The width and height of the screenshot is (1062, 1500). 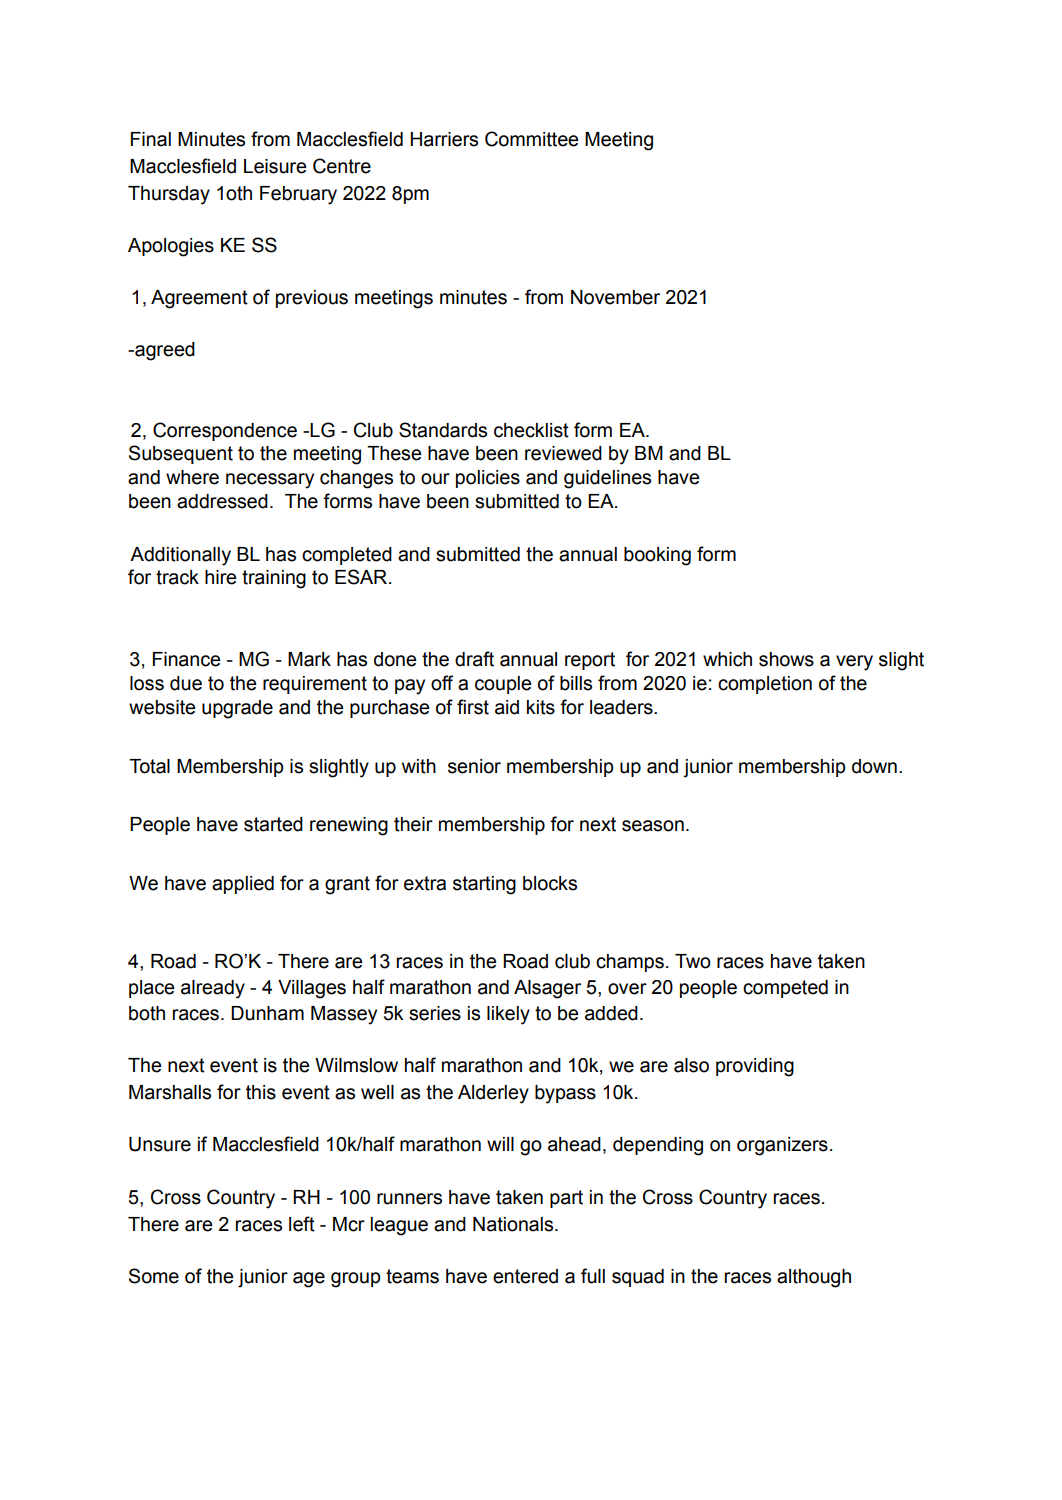 I want to click on Leisure, so click(x=275, y=166).
